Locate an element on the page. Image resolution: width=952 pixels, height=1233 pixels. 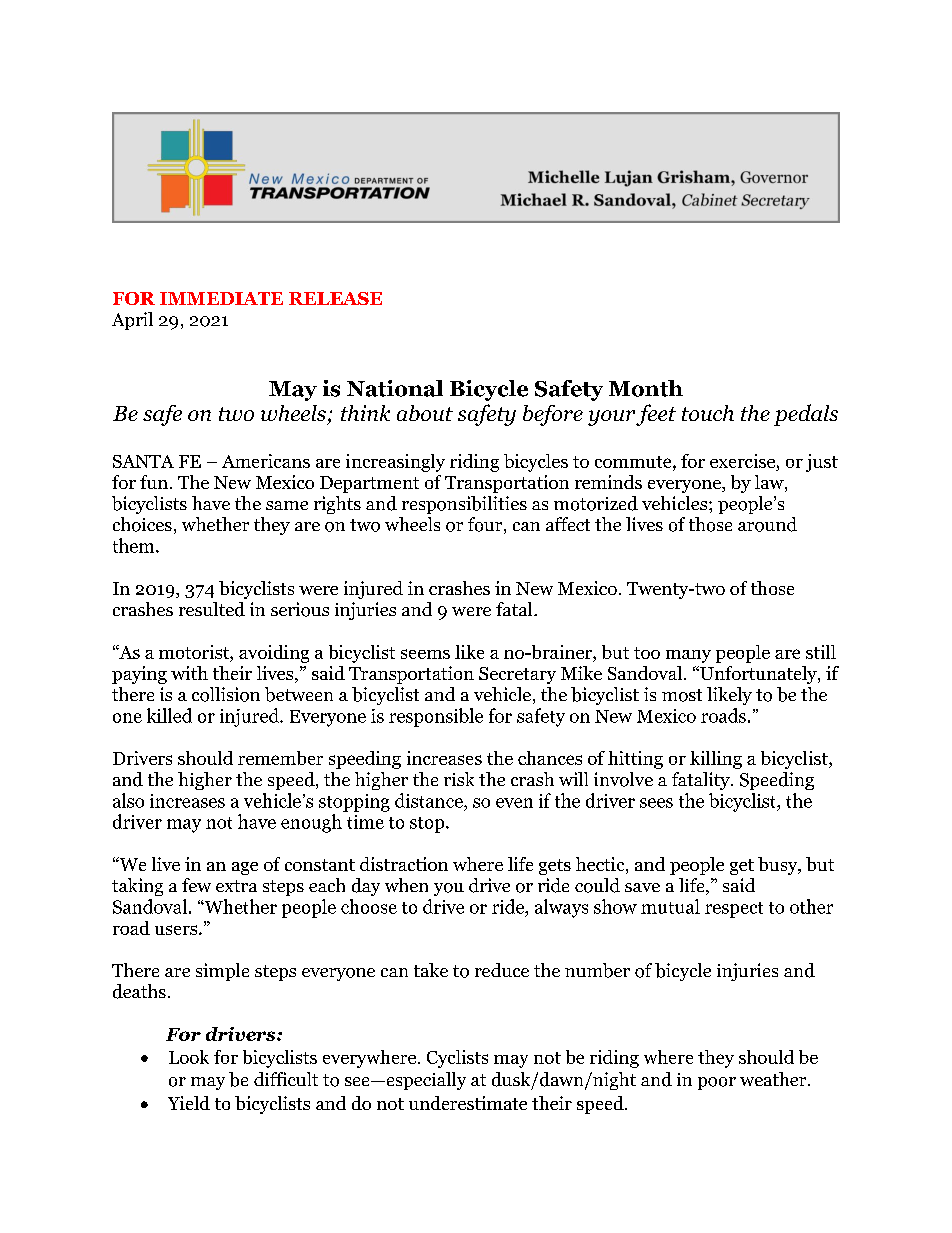
even is located at coordinates (514, 803).
